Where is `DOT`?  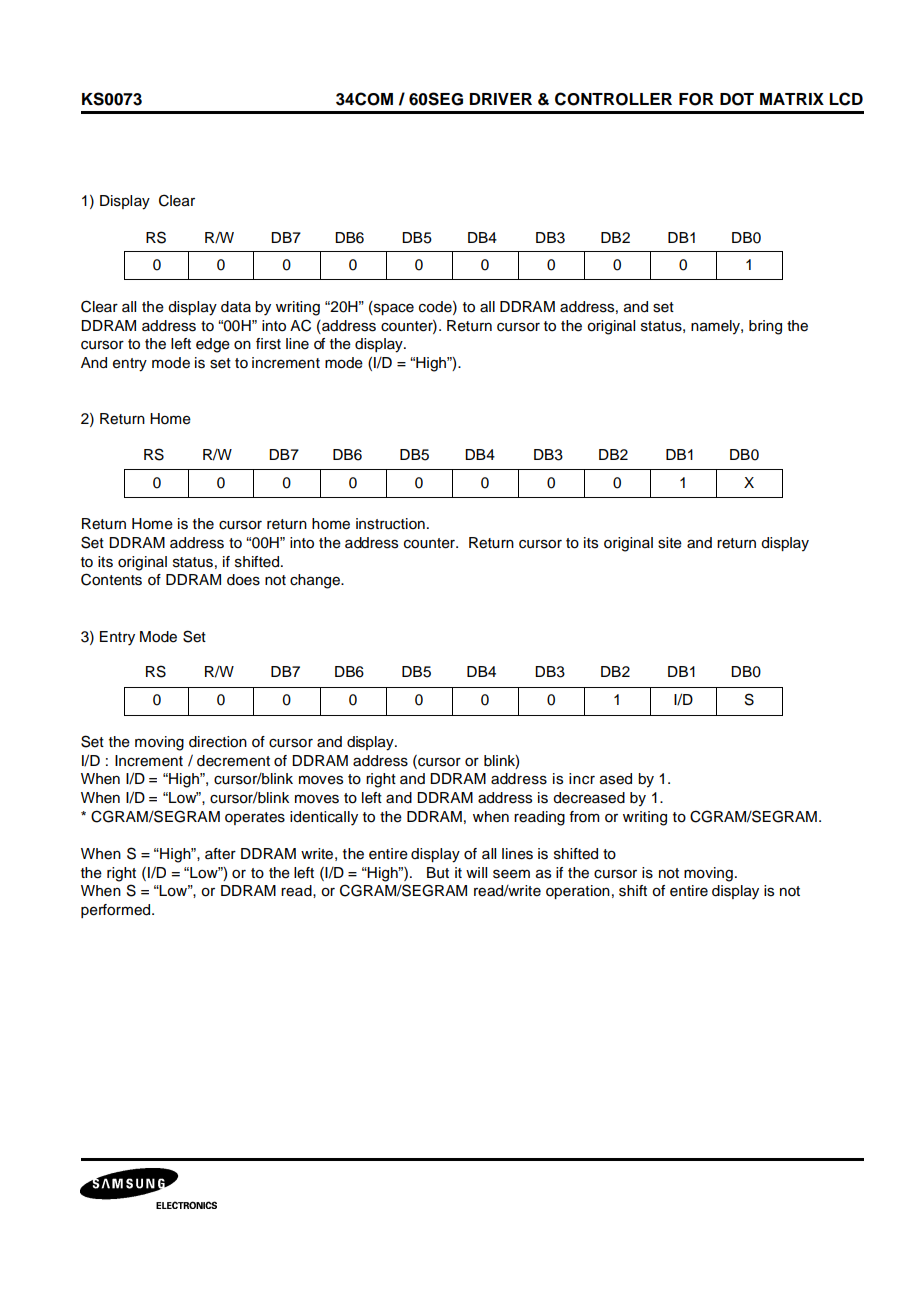 DOT is located at coordinates (737, 99).
